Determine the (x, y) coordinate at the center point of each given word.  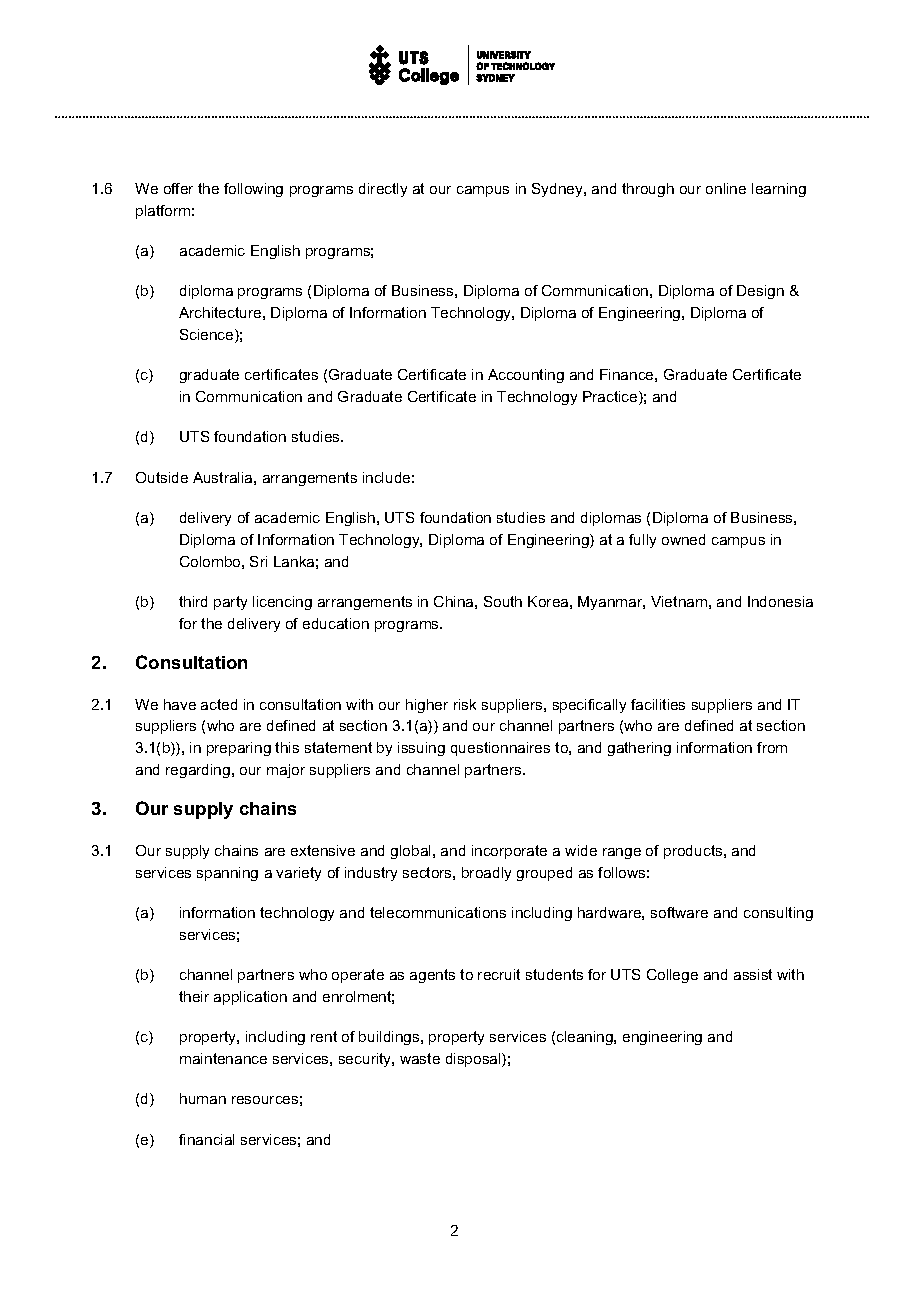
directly (383, 190)
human (203, 1098)
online (726, 188)
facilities (658, 704)
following (253, 190)
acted (219, 704)
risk (465, 704)
